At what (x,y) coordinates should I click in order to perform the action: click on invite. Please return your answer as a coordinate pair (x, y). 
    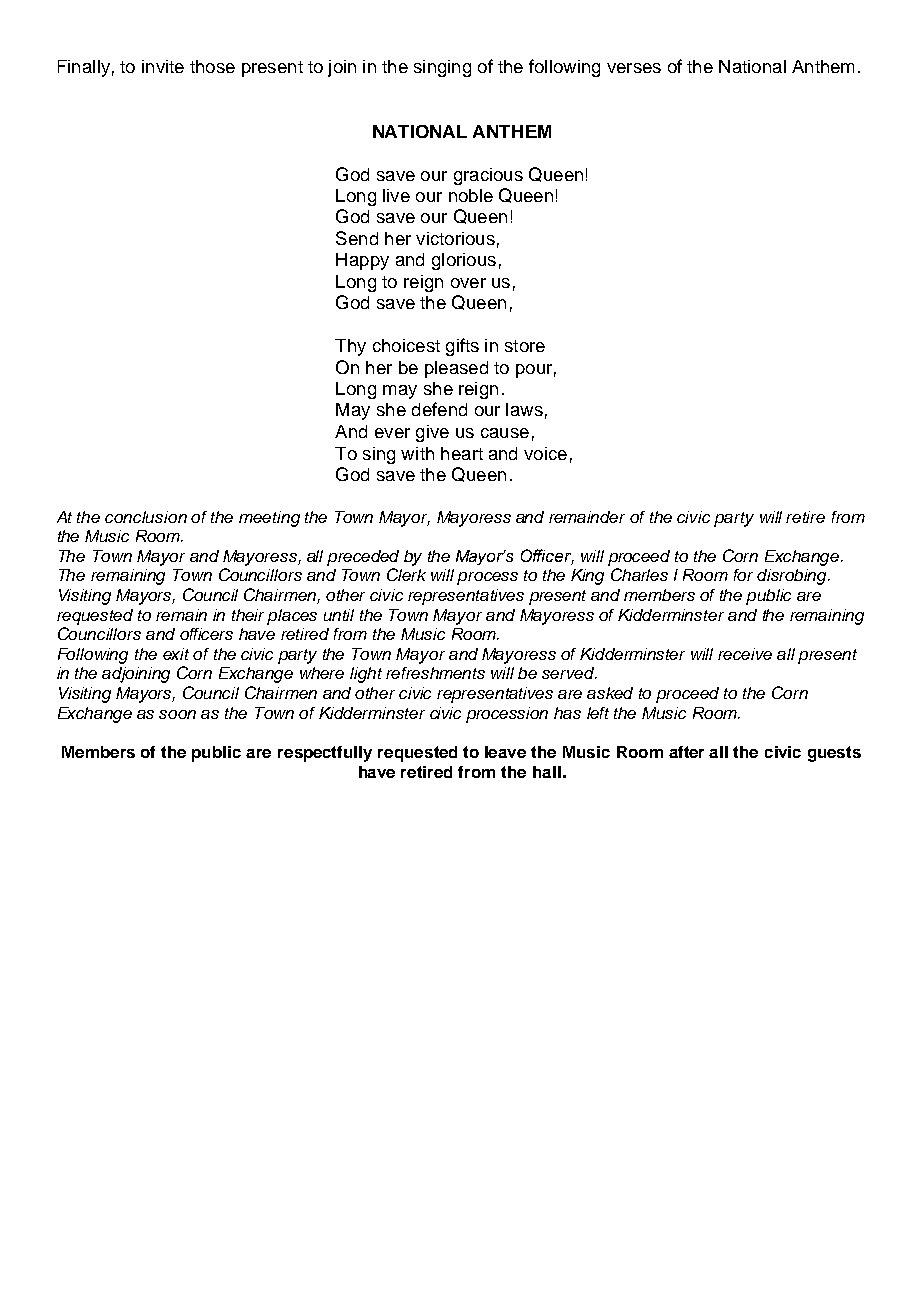
    Looking at the image, I should click on (163, 66).
